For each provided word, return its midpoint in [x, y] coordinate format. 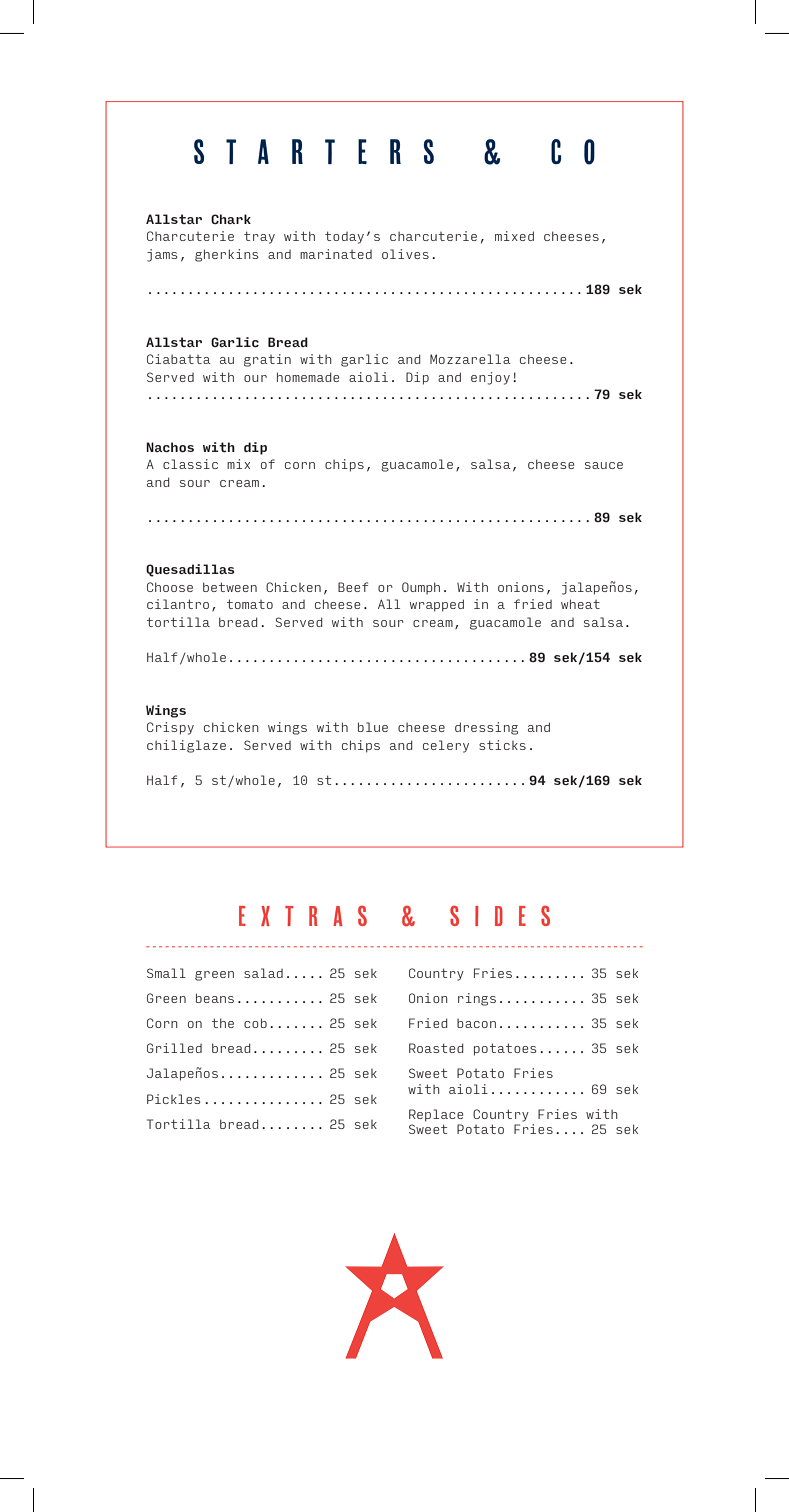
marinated [336, 254]
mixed [514, 236]
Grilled [174, 1048]
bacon [476, 1023]
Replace [436, 1115]
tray [259, 237]
